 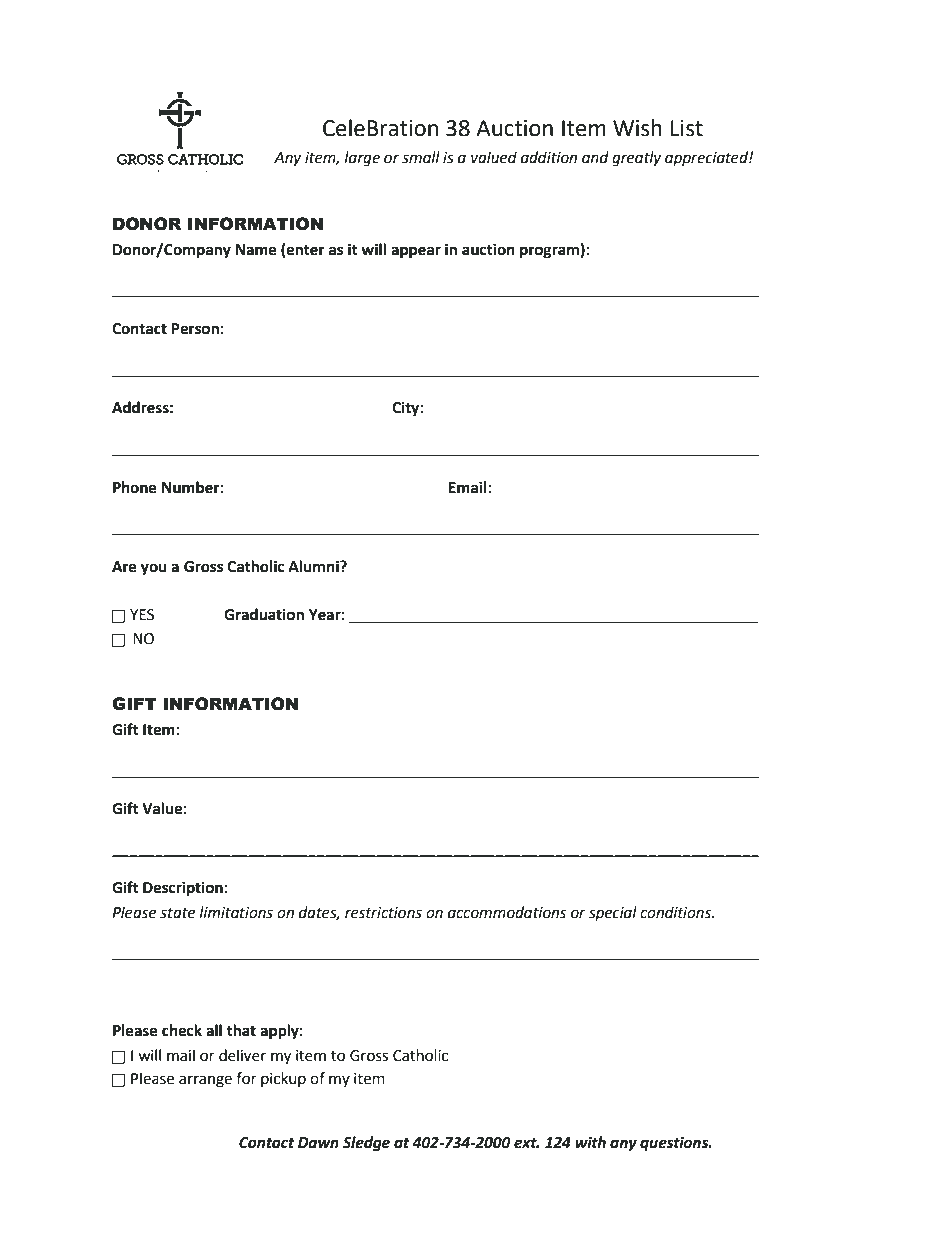 What do you see at coordinates (183, 889) in the screenshot?
I see `Description` at bounding box center [183, 889].
